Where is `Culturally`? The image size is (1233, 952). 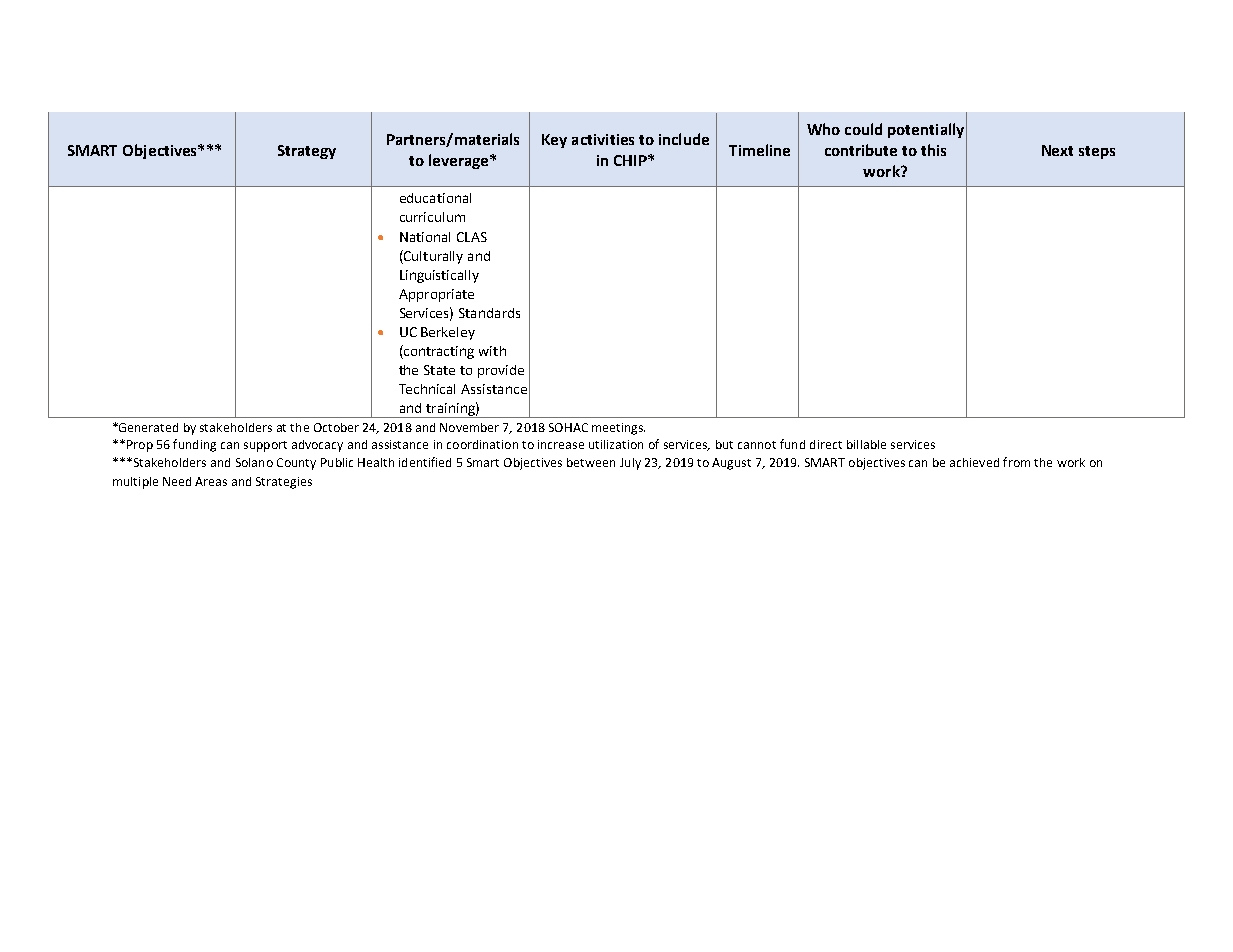
Culturally is located at coordinates (432, 257).
